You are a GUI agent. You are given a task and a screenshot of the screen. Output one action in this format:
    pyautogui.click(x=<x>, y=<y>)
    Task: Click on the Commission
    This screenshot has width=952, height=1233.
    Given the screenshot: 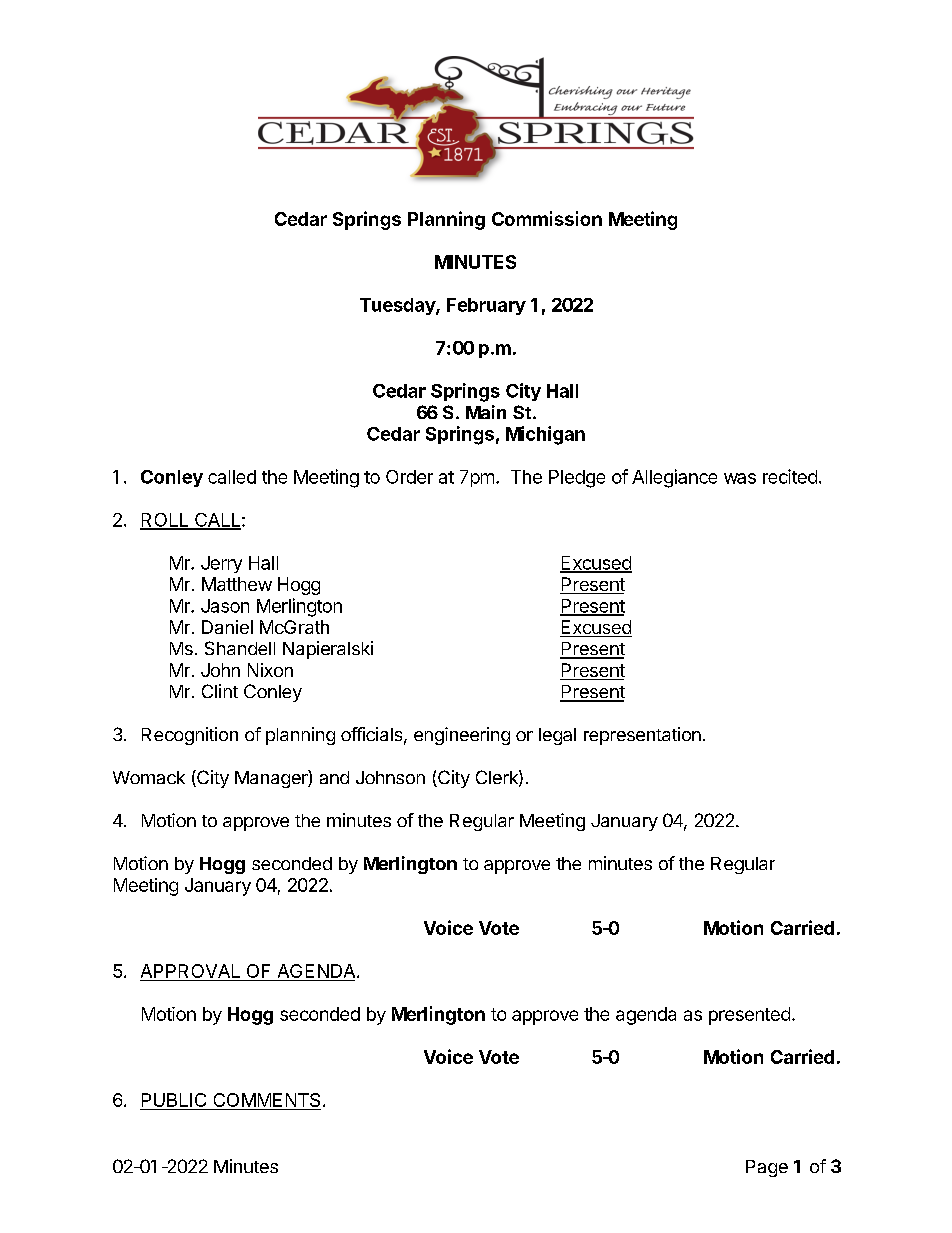 What is the action you would take?
    pyautogui.click(x=547, y=218)
